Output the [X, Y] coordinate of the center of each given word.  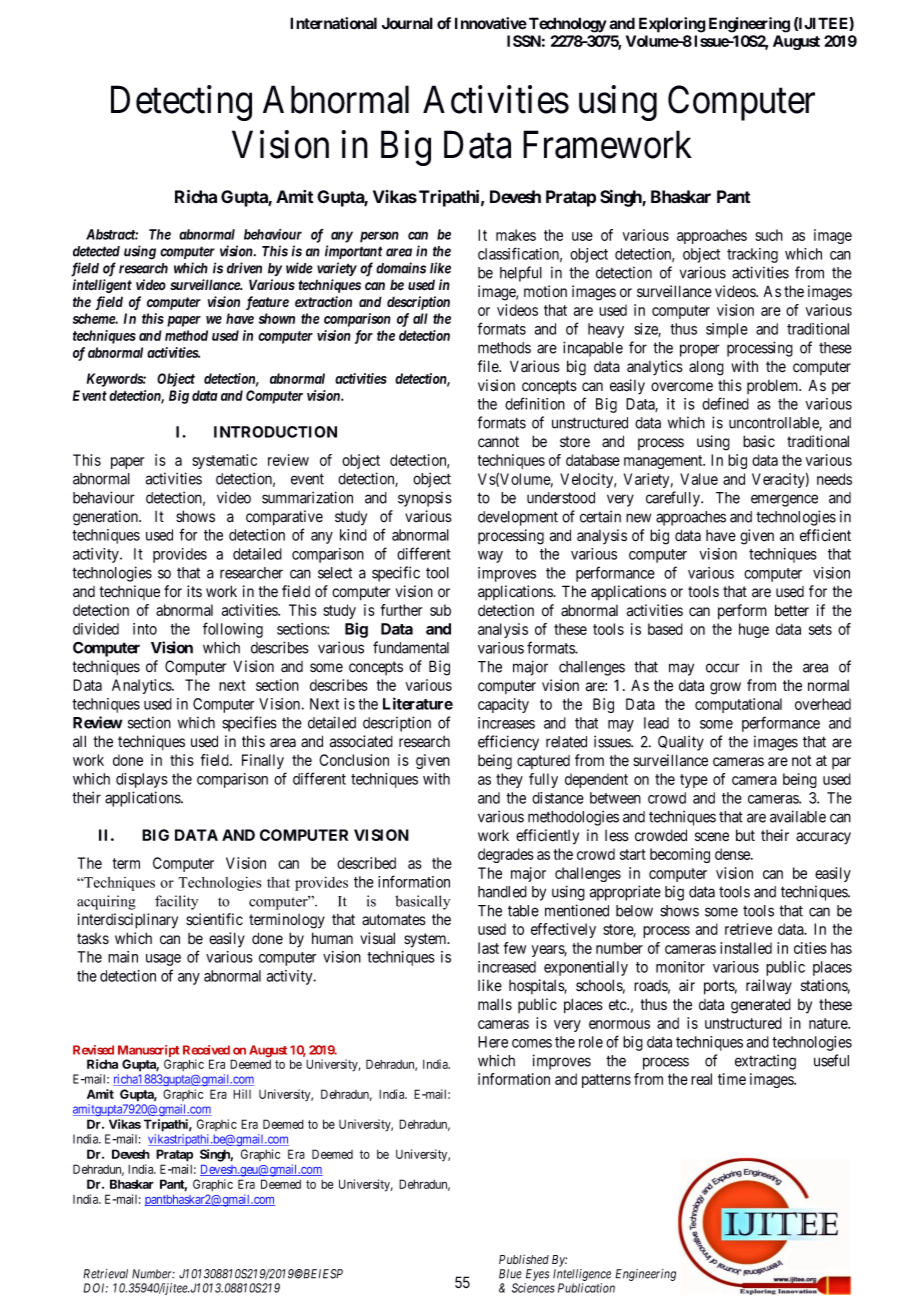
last [488, 948]
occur [723, 668]
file [489, 366]
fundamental [411, 647]
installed [746, 948]
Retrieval [105, 1274]
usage [163, 960]
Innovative [491, 23]
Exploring [672, 25]
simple [727, 330]
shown [277, 318]
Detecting [181, 103]
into [145, 629]
